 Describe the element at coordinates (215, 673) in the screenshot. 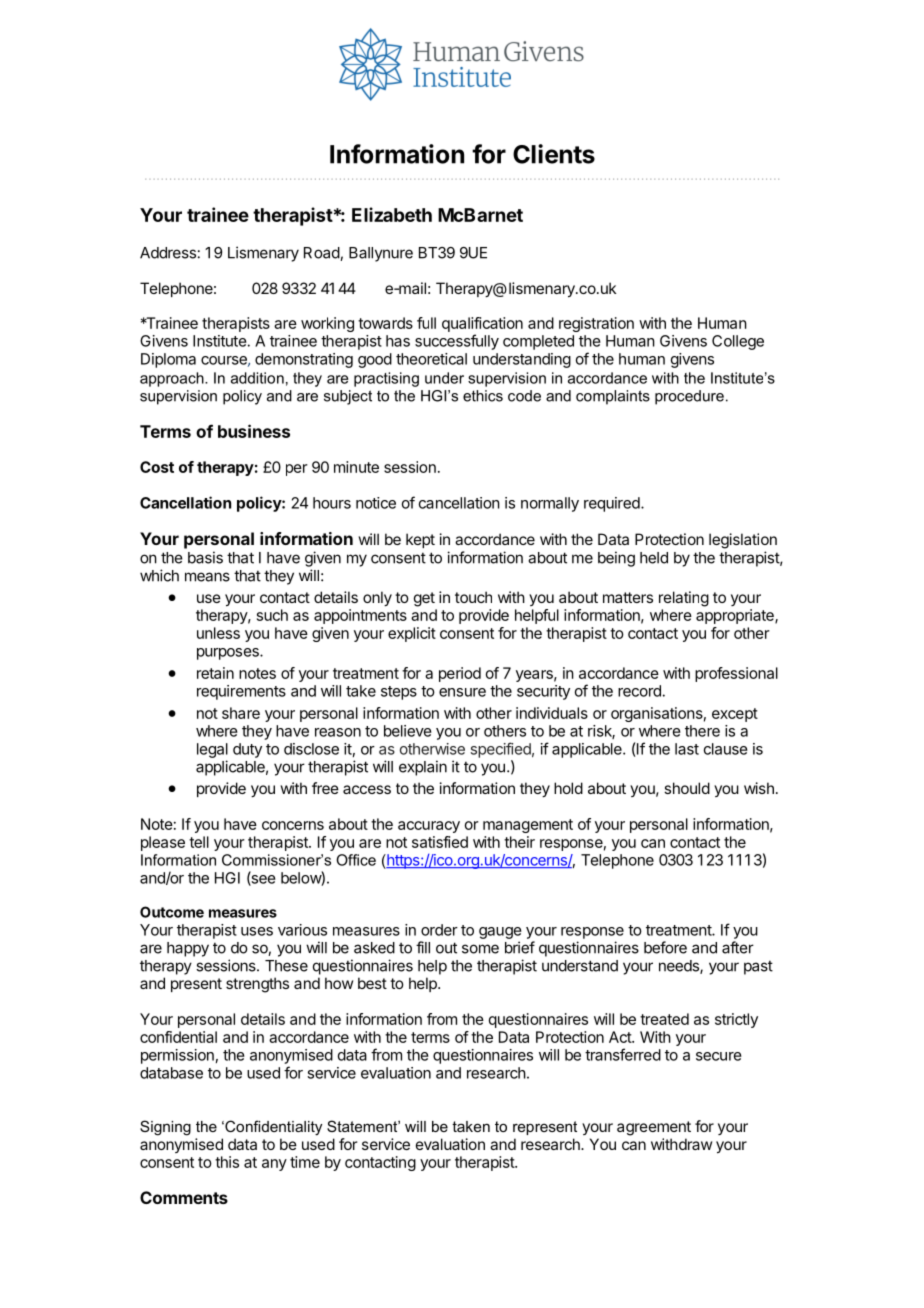

I see `retain` at that location.
